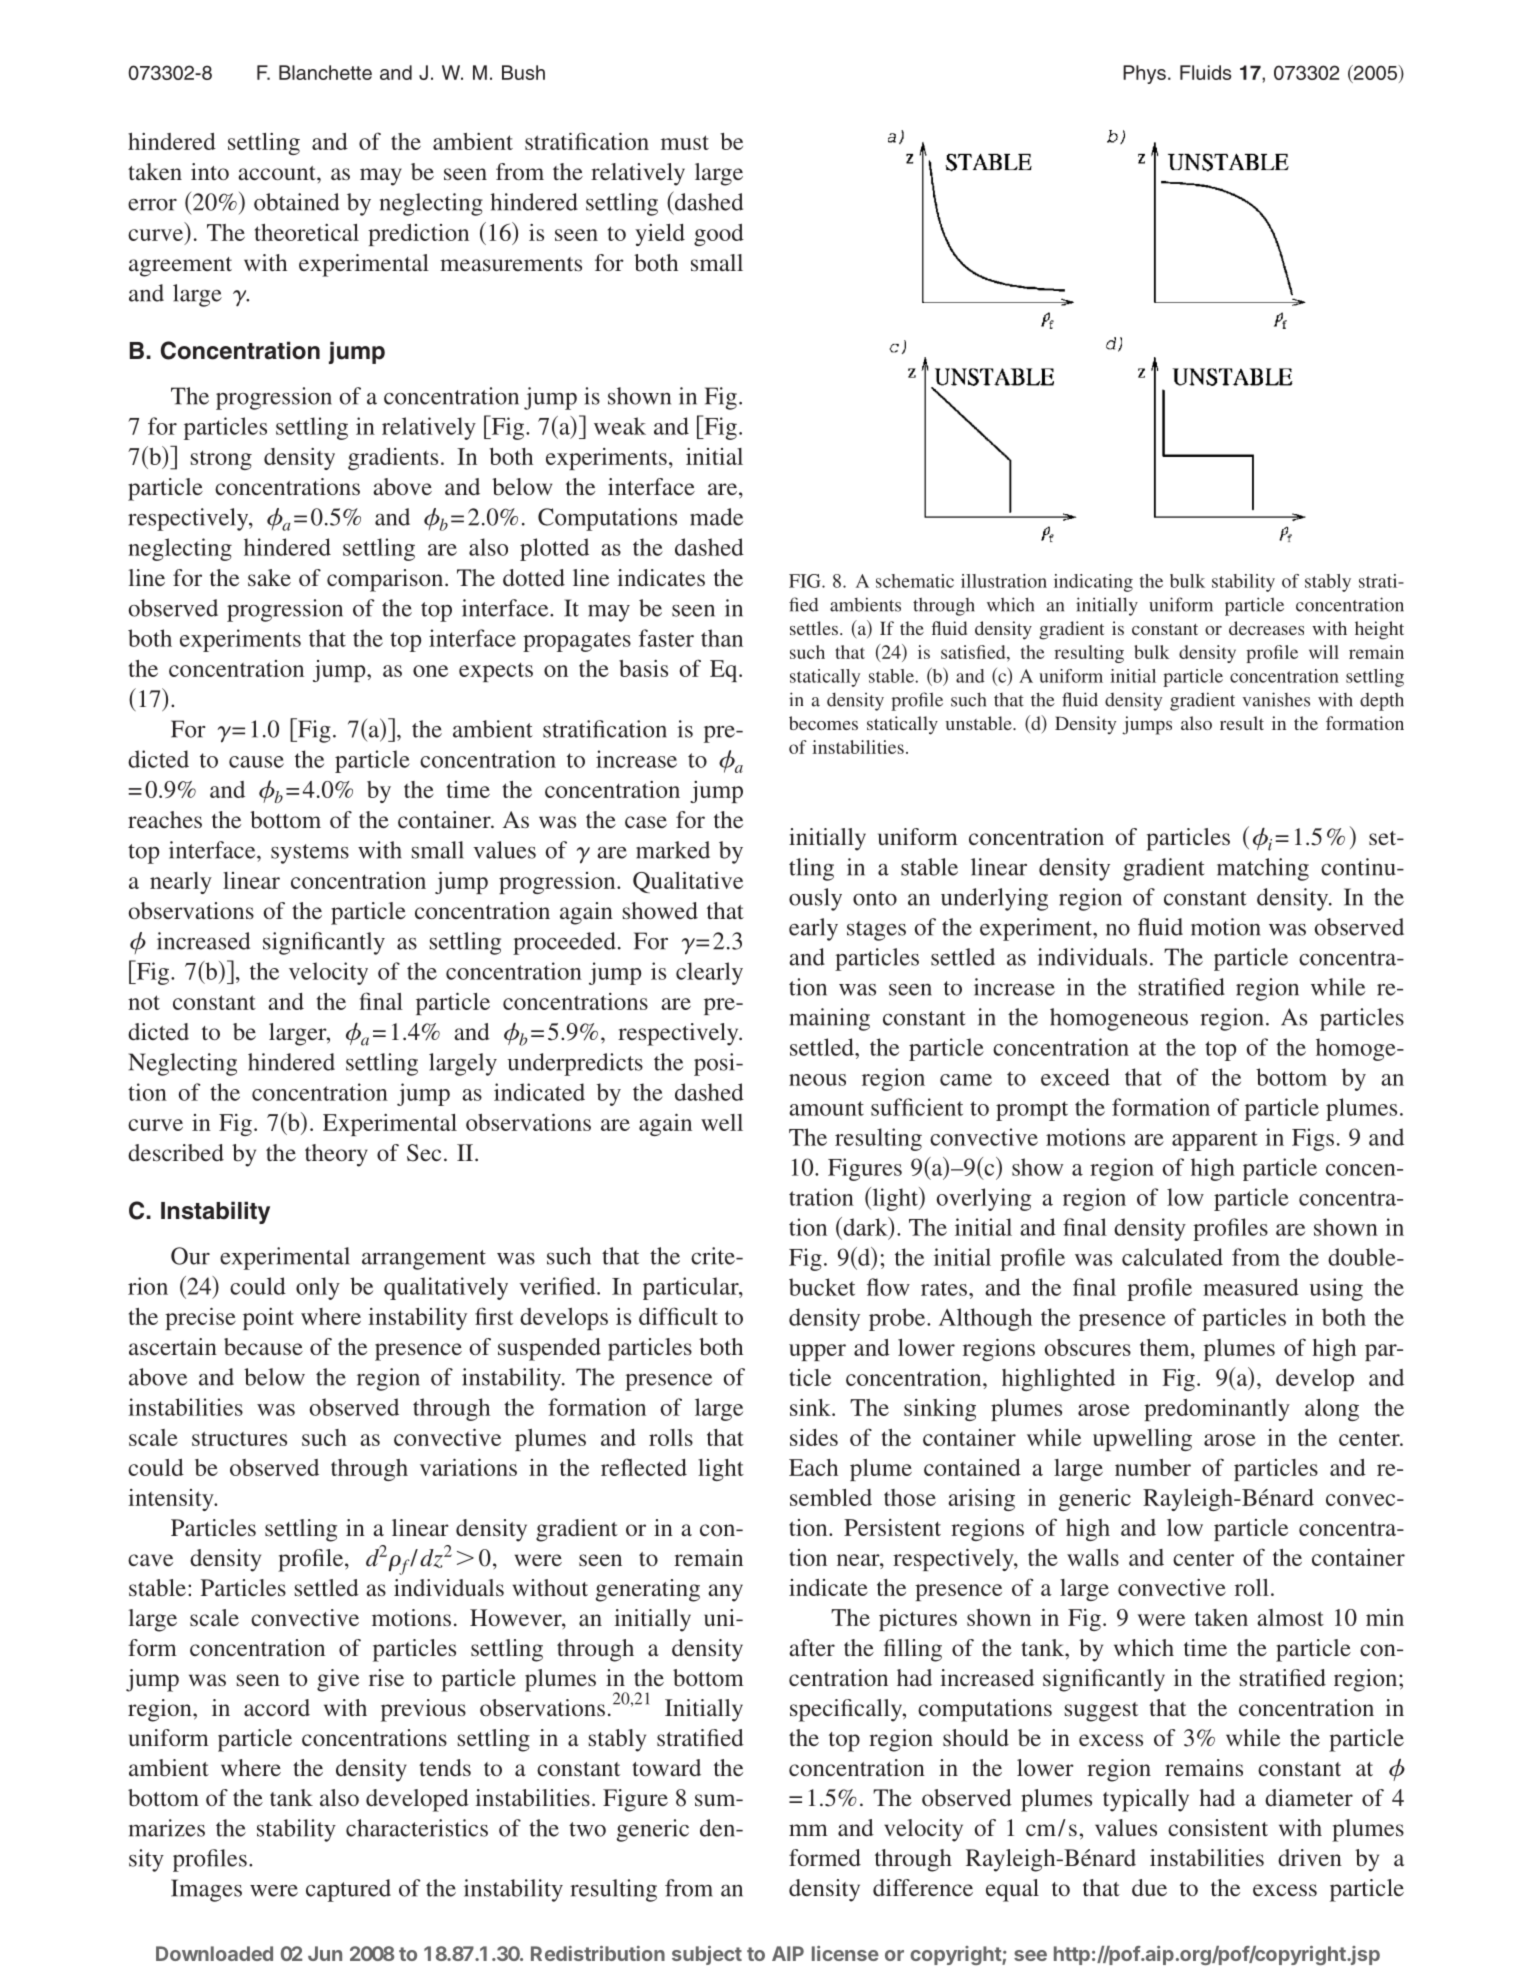  What do you see at coordinates (348, 1890) in the screenshot?
I see `captured` at bounding box center [348, 1890].
